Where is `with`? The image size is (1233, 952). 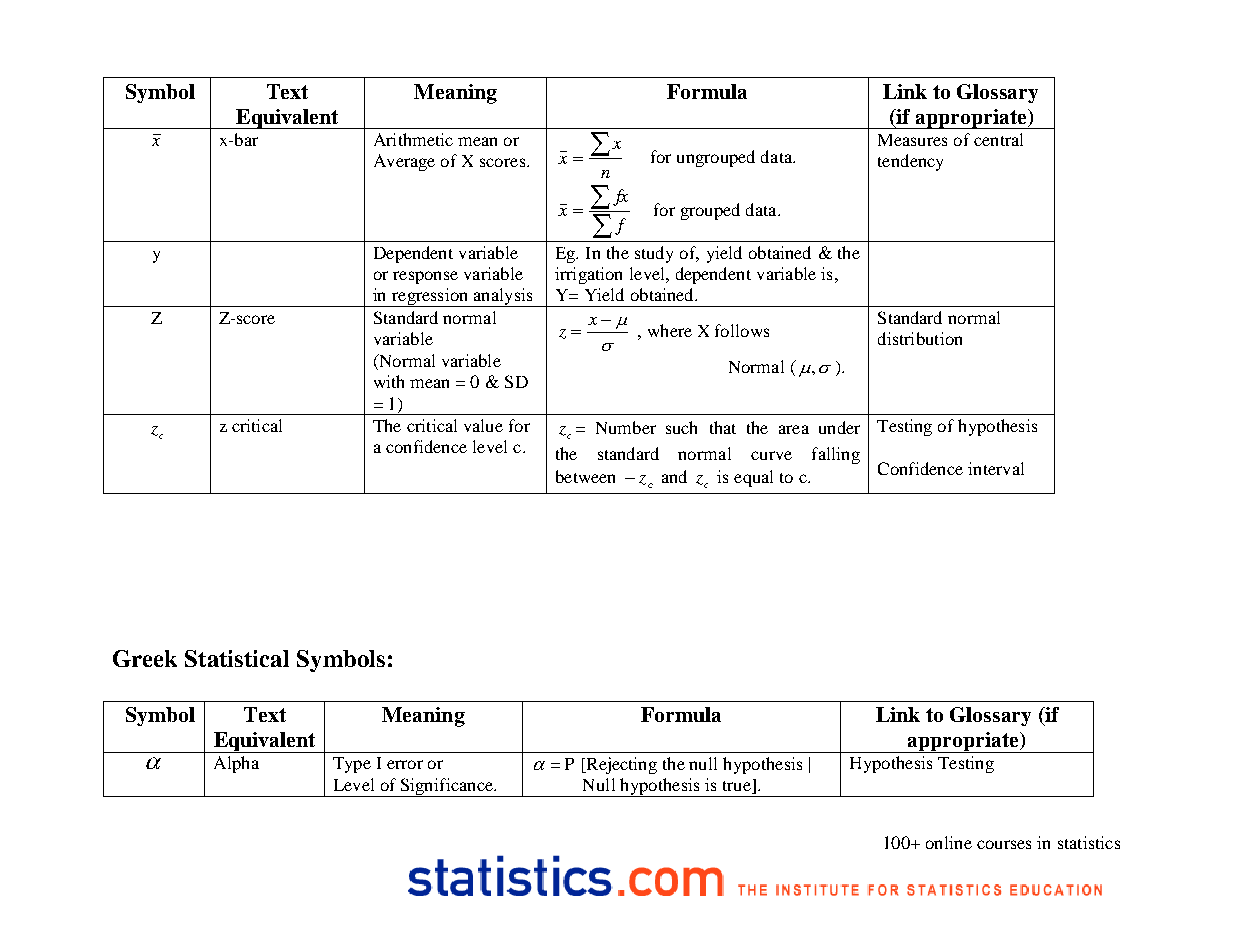 with is located at coordinates (389, 381).
